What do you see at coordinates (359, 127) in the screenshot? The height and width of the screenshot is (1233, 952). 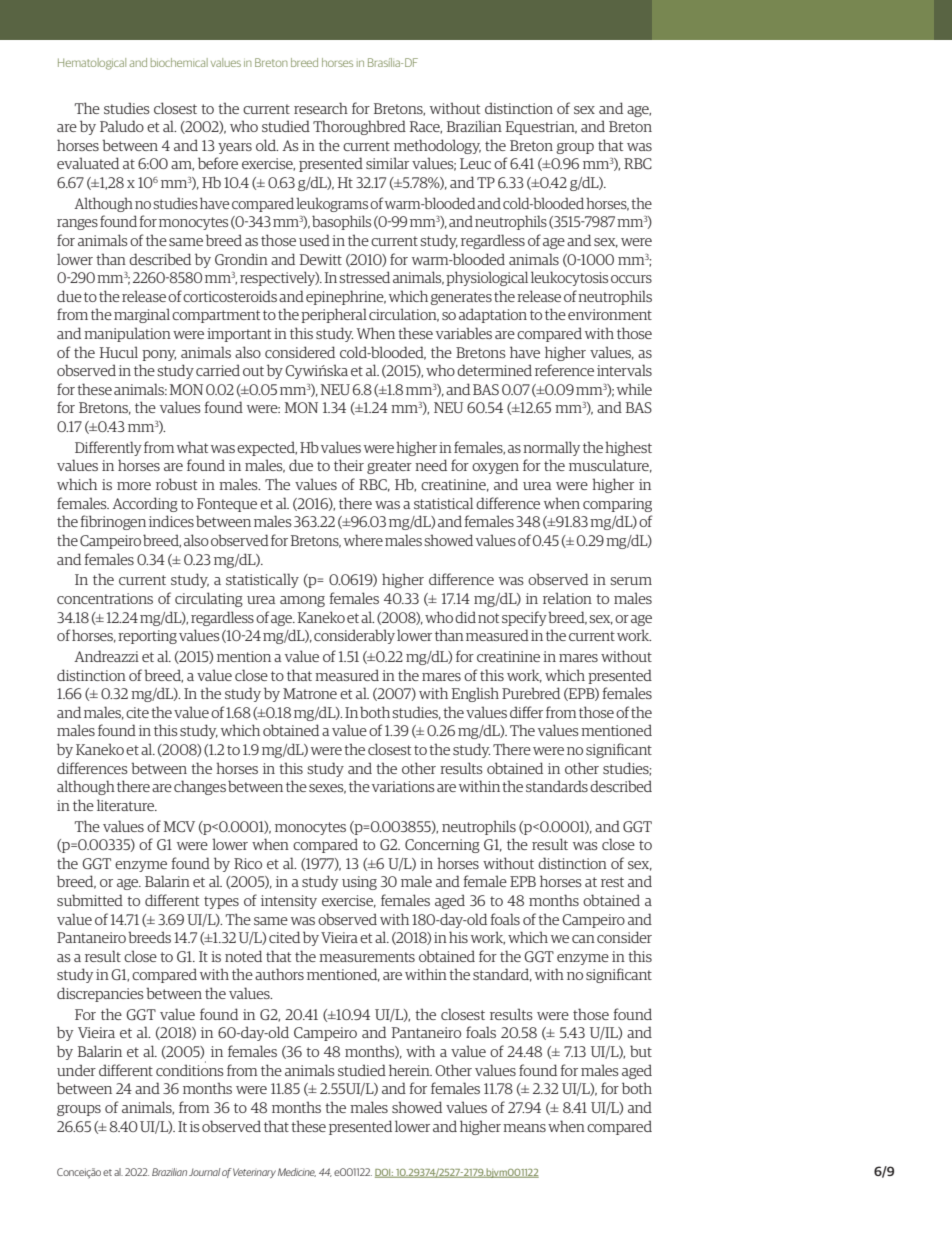 I see `Thoroughbred` at bounding box center [359, 127].
